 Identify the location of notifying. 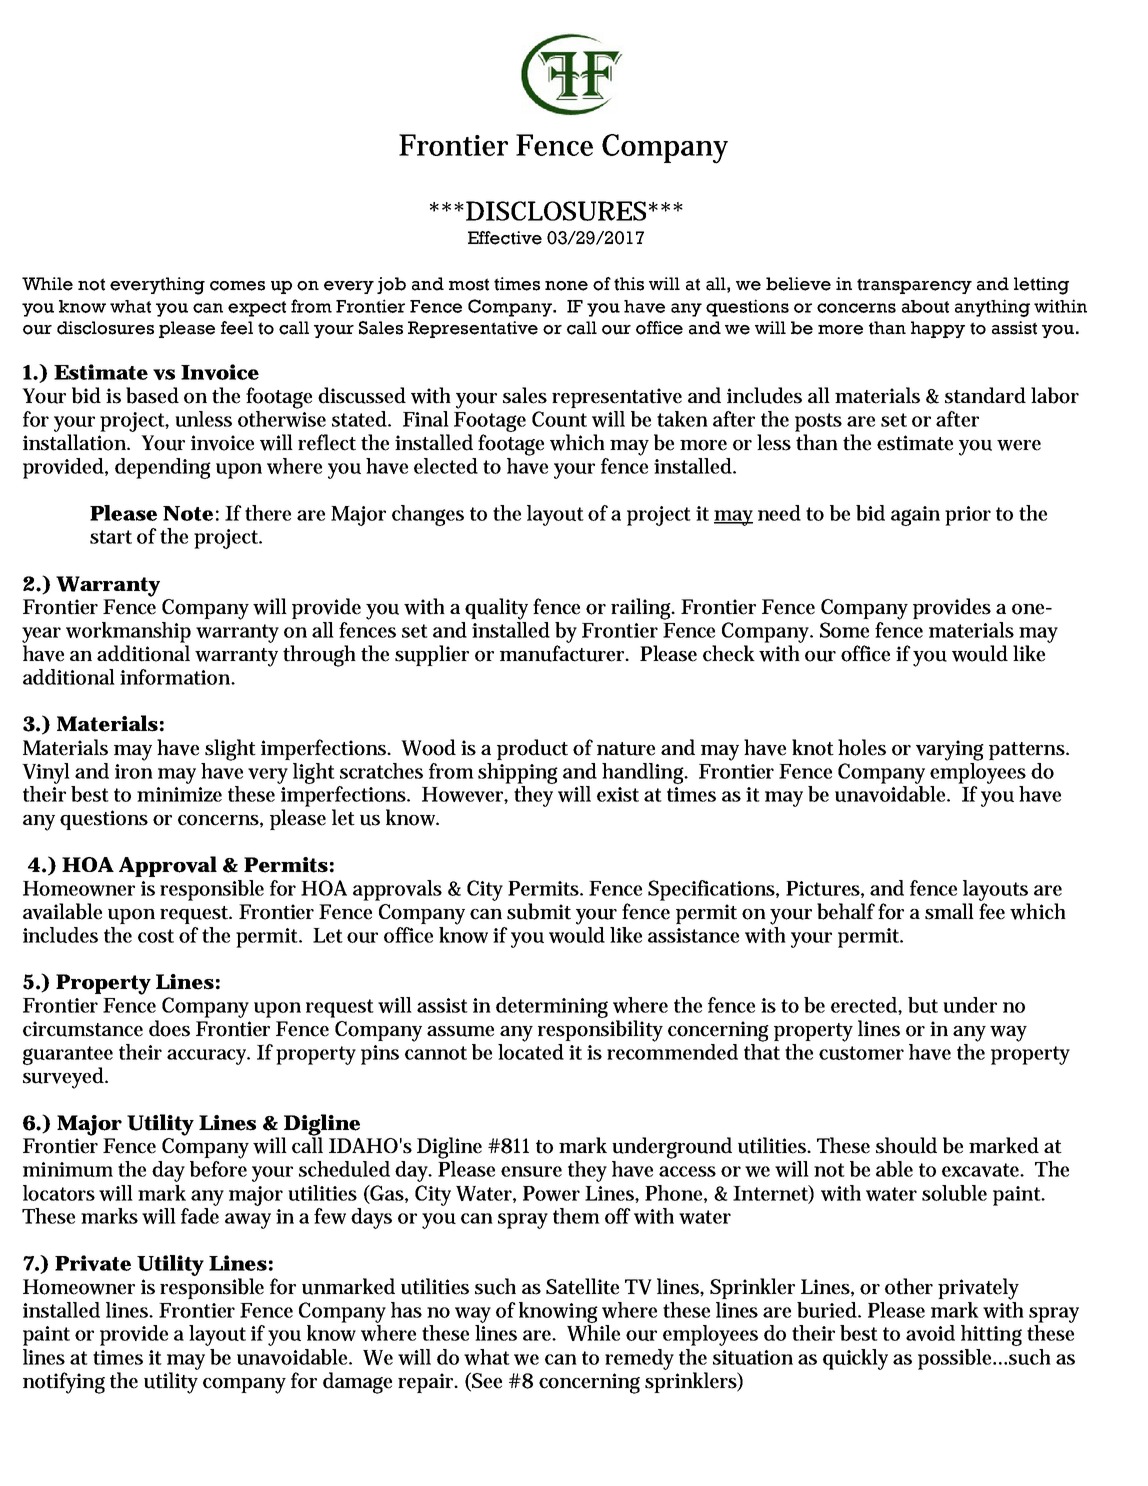
(64, 1383).
